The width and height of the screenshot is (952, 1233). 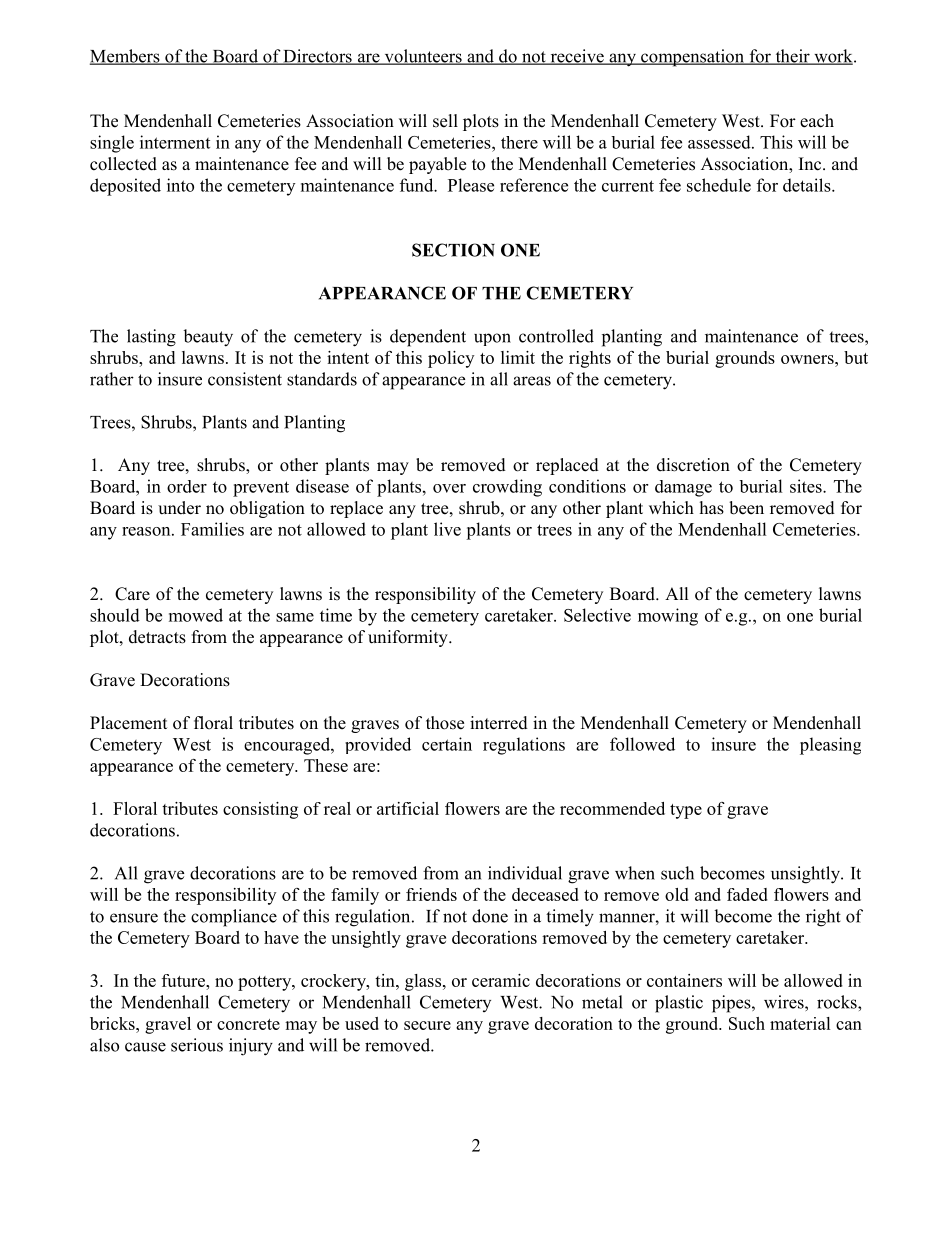 What do you see at coordinates (427, 1025) in the screenshot?
I see `secure` at bounding box center [427, 1025].
